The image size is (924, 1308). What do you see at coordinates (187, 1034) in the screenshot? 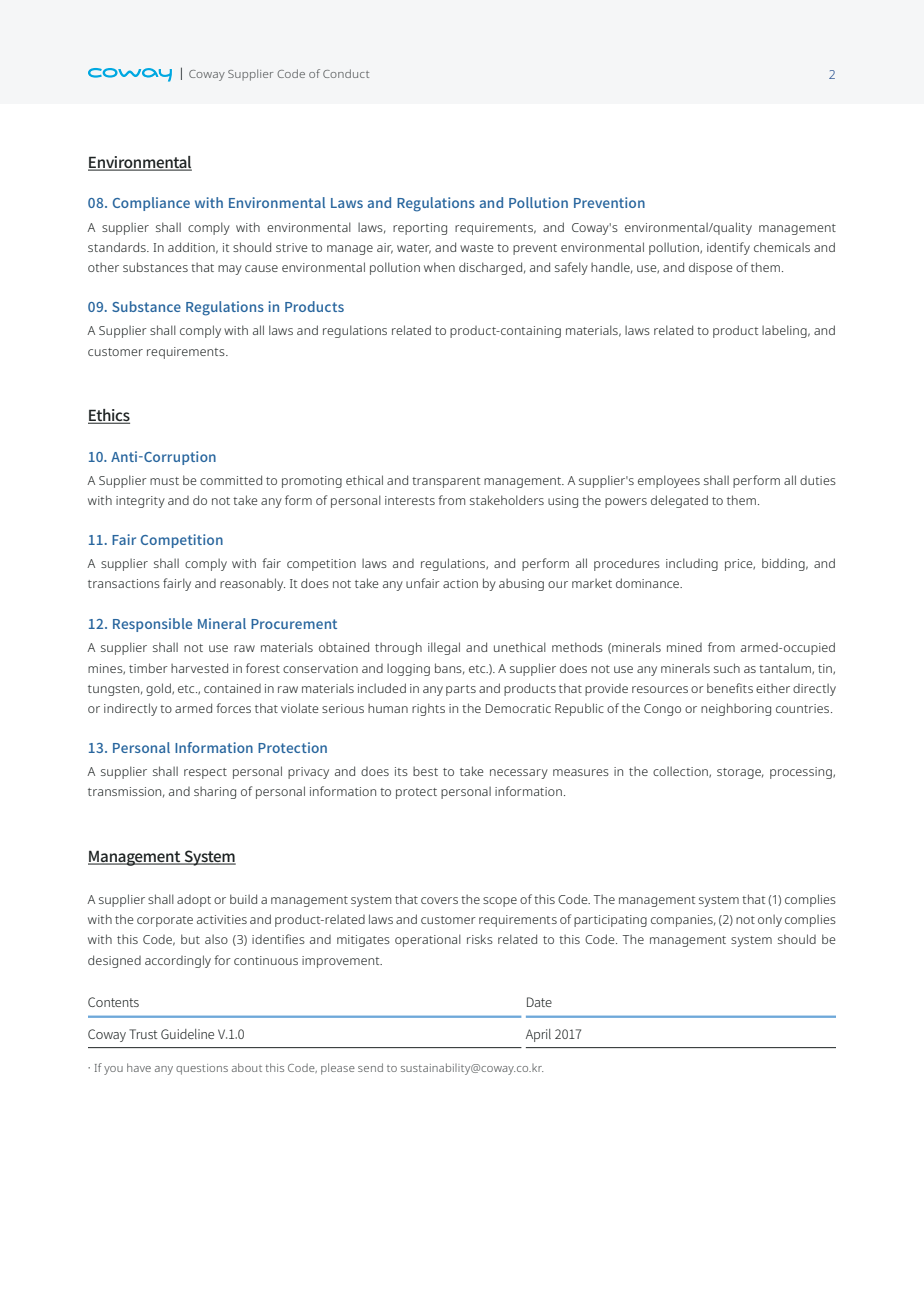
I see `Guideline` at bounding box center [187, 1034].
